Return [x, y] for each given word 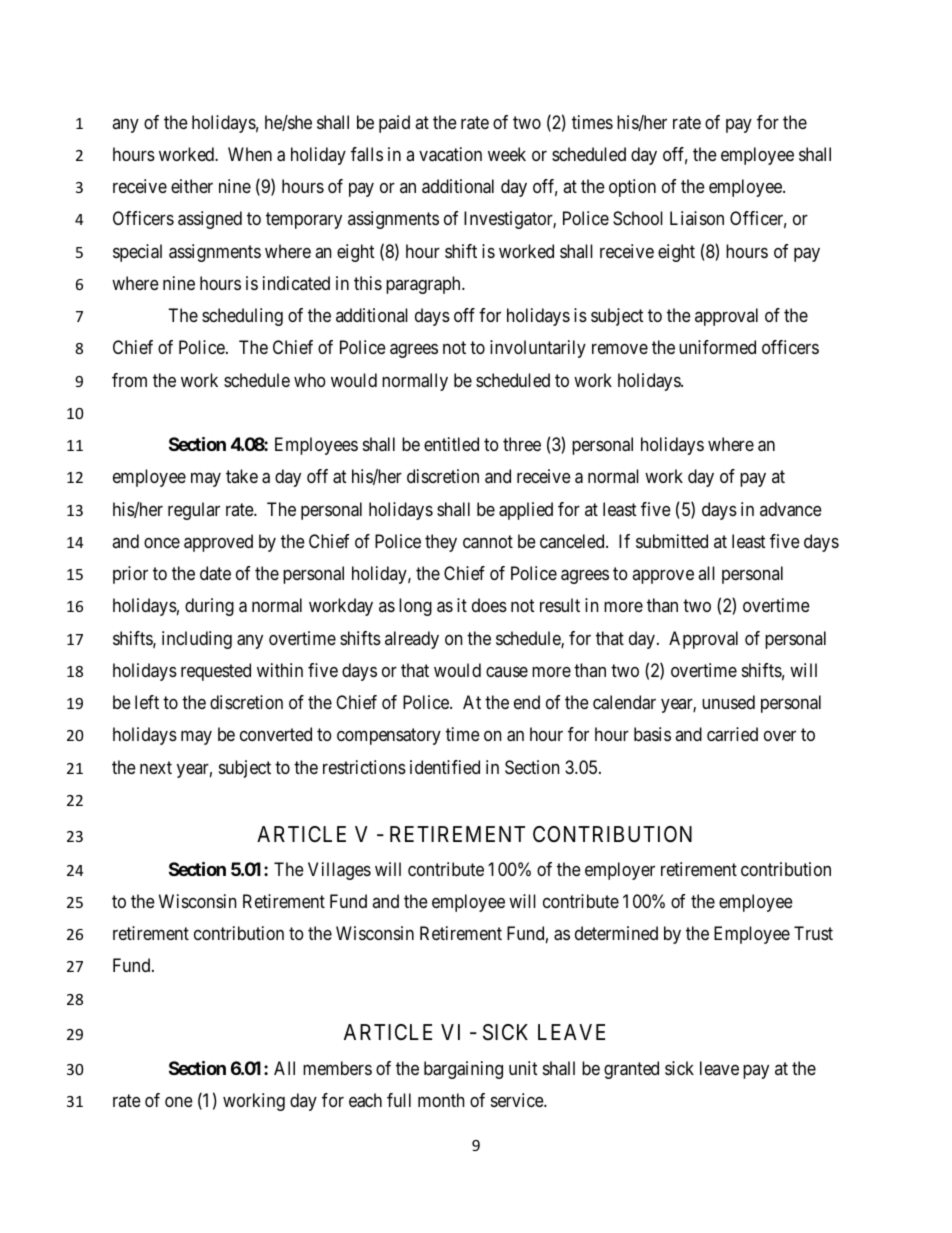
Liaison [697, 218]
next [156, 767]
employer [620, 871]
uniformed [717, 347]
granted [631, 1070]
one [179, 1102]
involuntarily [538, 349]
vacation [450, 154]
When [250, 154]
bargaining [463, 1070]
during [209, 607]
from [129, 380]
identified [445, 767]
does [489, 605]
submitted [672, 541]
